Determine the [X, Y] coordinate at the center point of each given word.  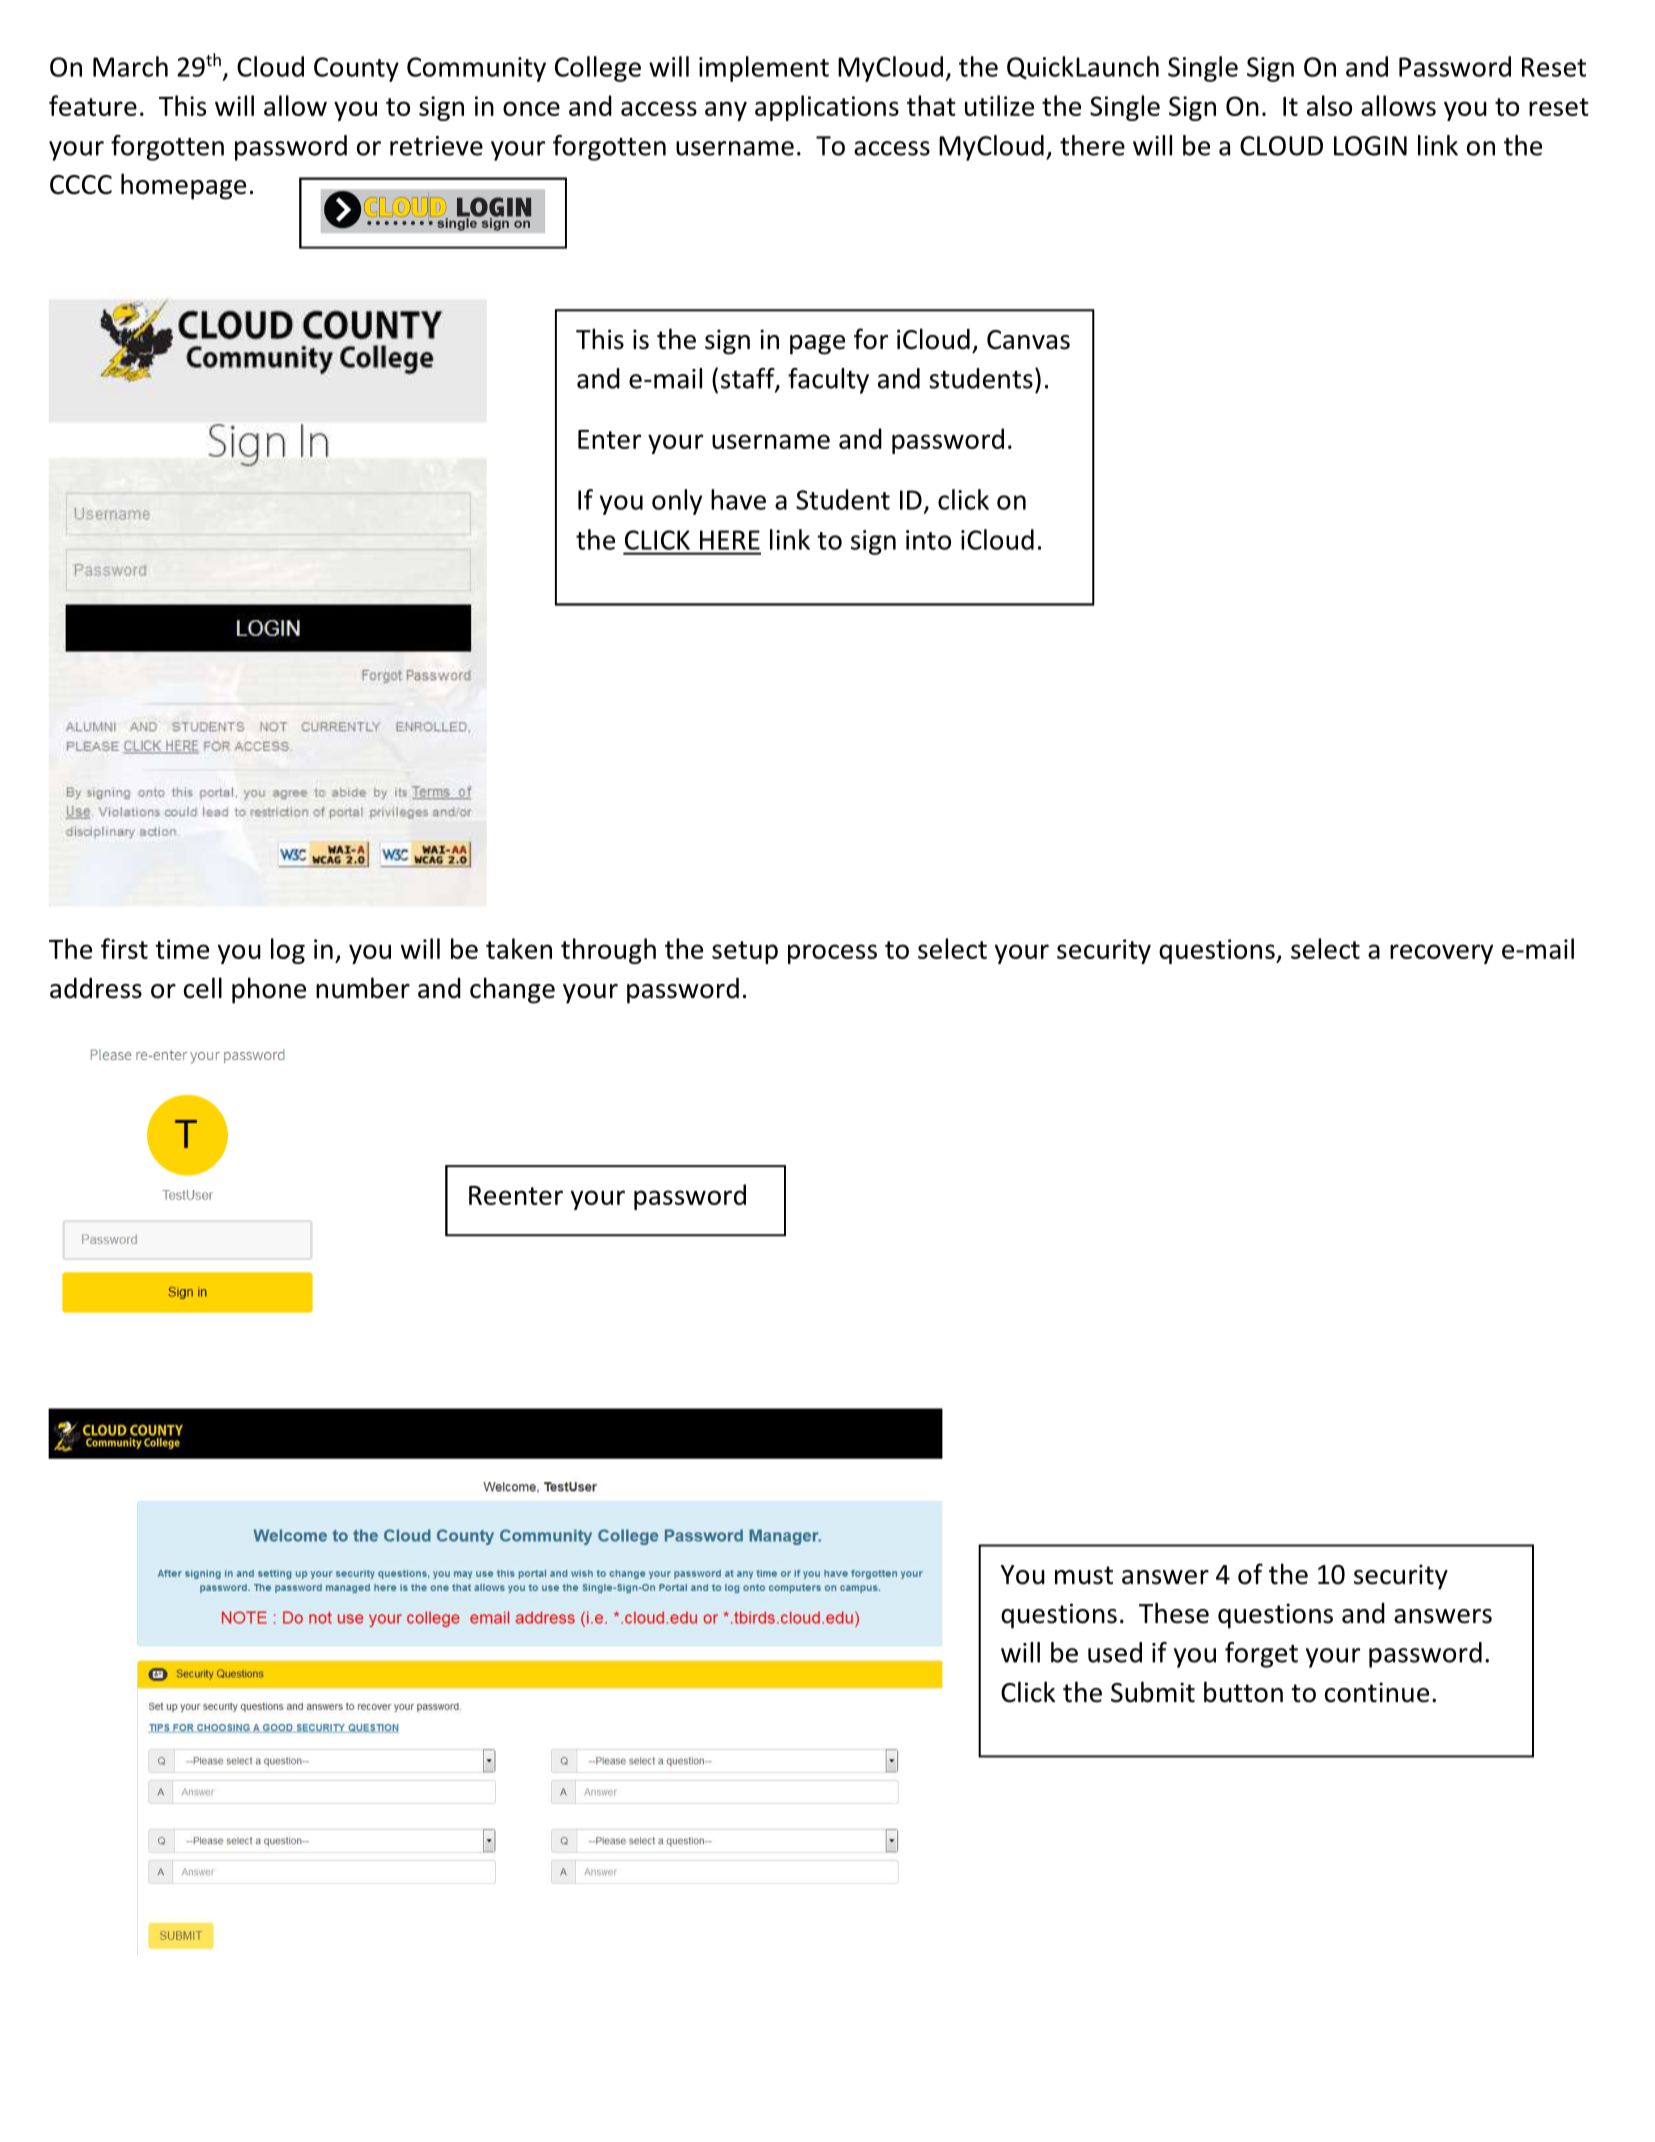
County [356, 69]
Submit [1153, 1692]
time [182, 949]
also [1329, 105]
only [677, 502]
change [512, 990]
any [726, 111]
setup [745, 952]
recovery [1441, 954]
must [1084, 1575]
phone [269, 990]
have [738, 499]
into [928, 540]
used [1115, 1652]
